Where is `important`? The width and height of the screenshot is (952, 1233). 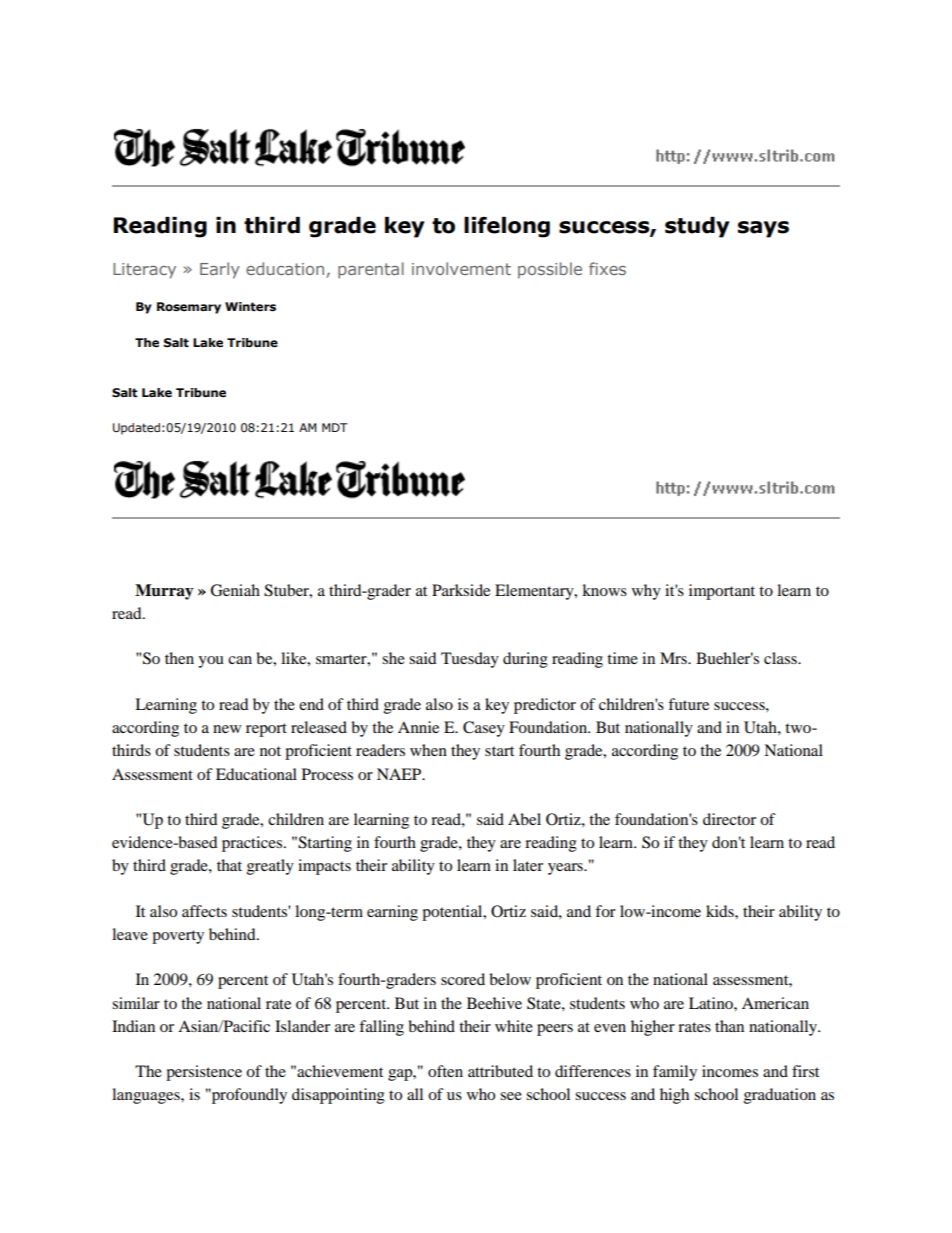
important is located at coordinates (722, 592).
